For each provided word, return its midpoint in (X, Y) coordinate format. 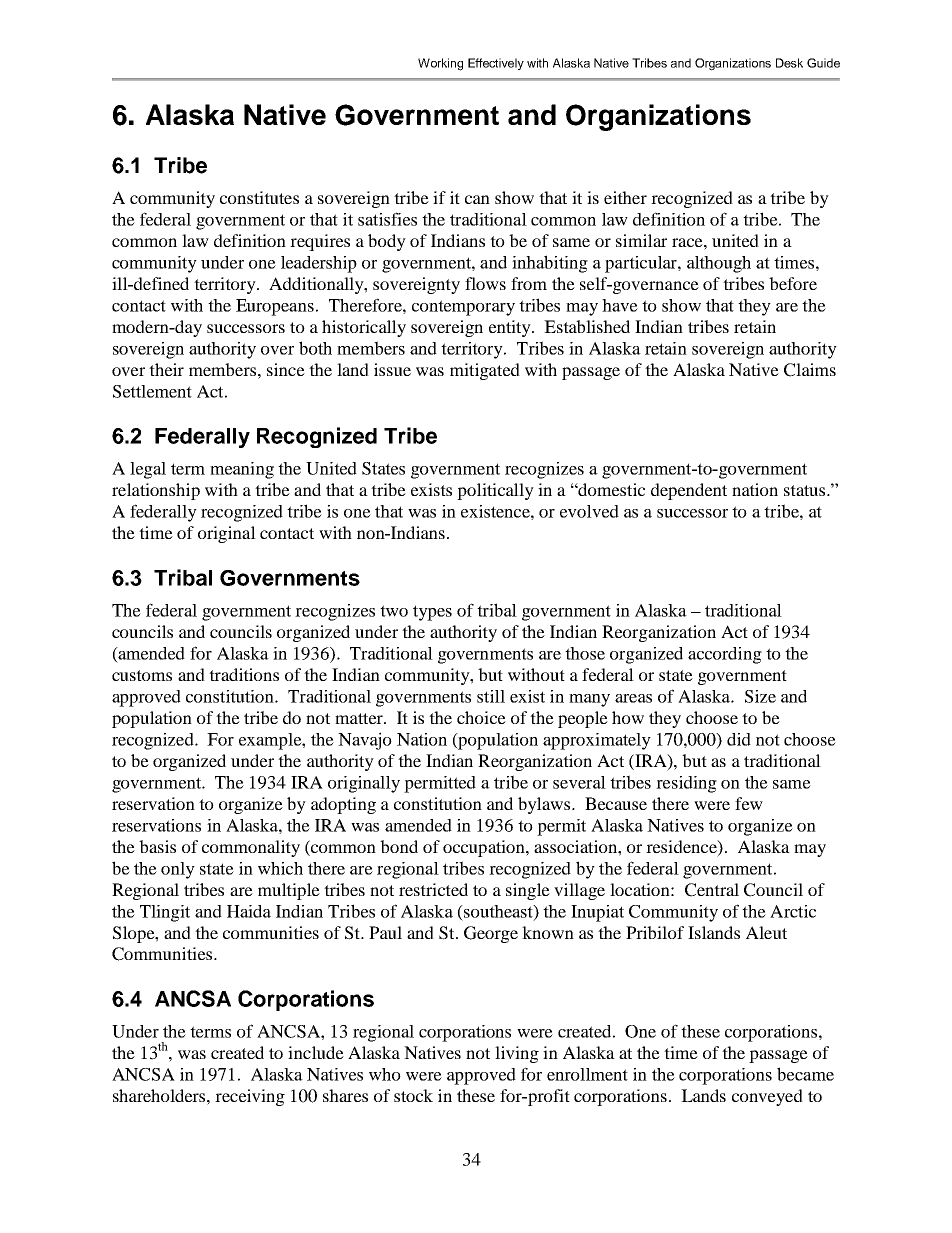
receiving (250, 1097)
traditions (244, 674)
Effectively (496, 64)
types (432, 613)
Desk (789, 63)
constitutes (259, 197)
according (725, 655)
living (517, 1054)
